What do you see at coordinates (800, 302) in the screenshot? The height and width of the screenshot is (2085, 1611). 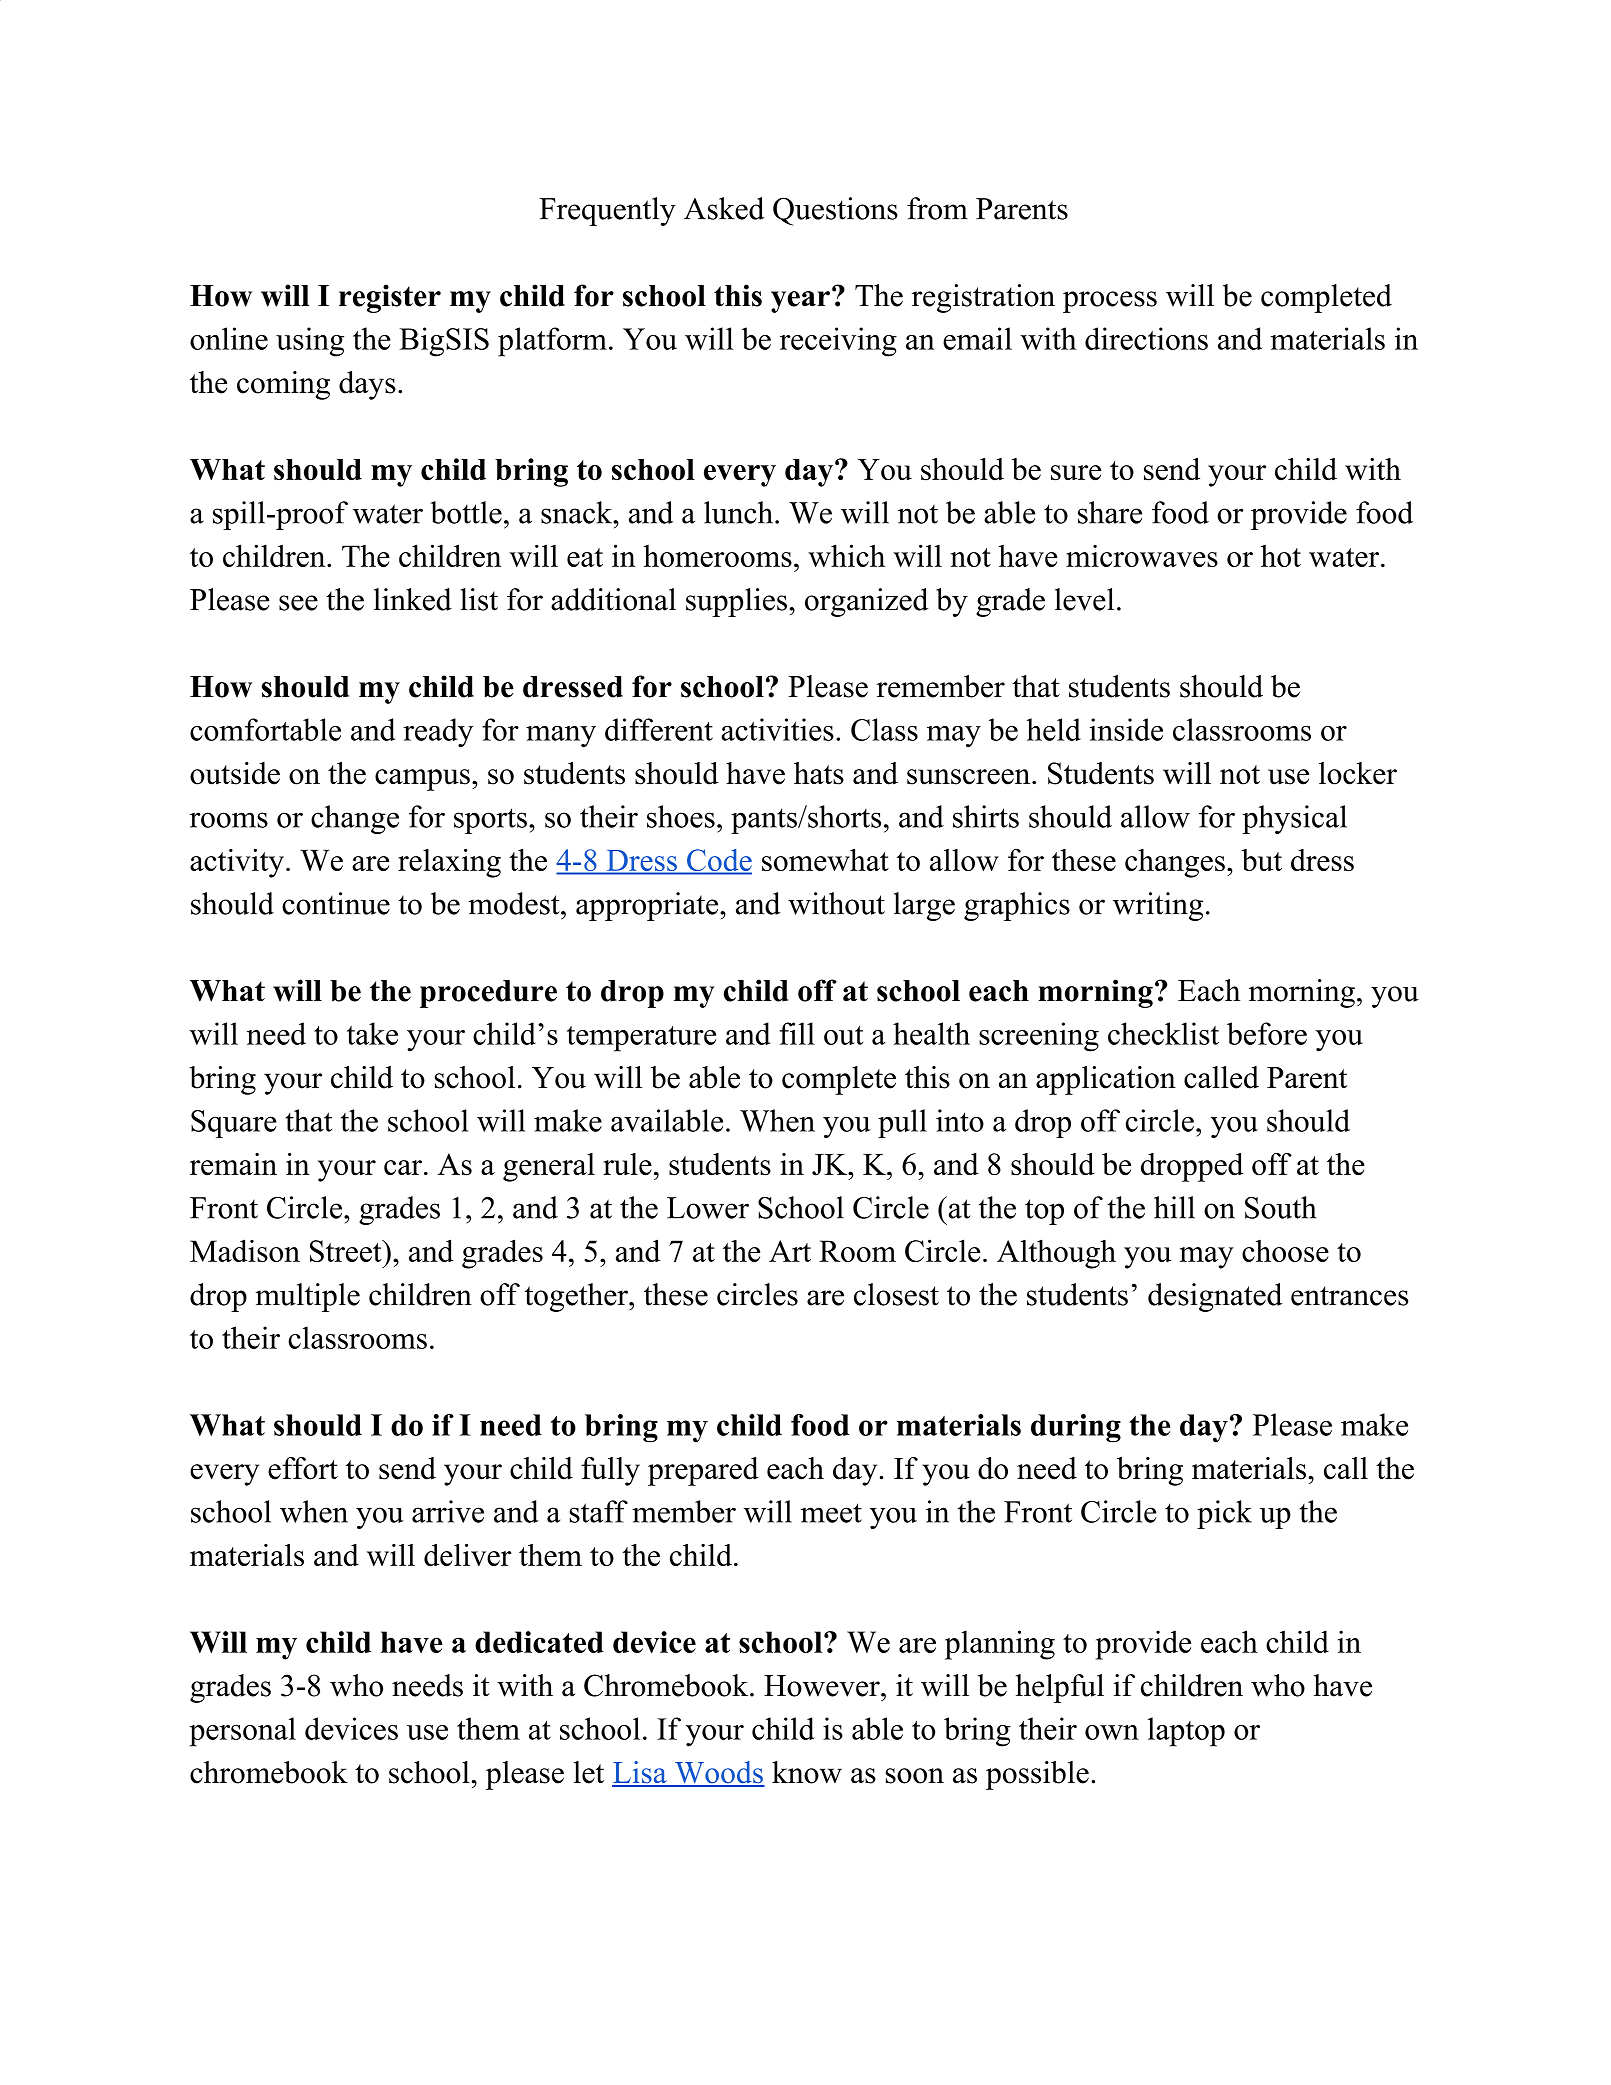 I see `year` at bounding box center [800, 302].
